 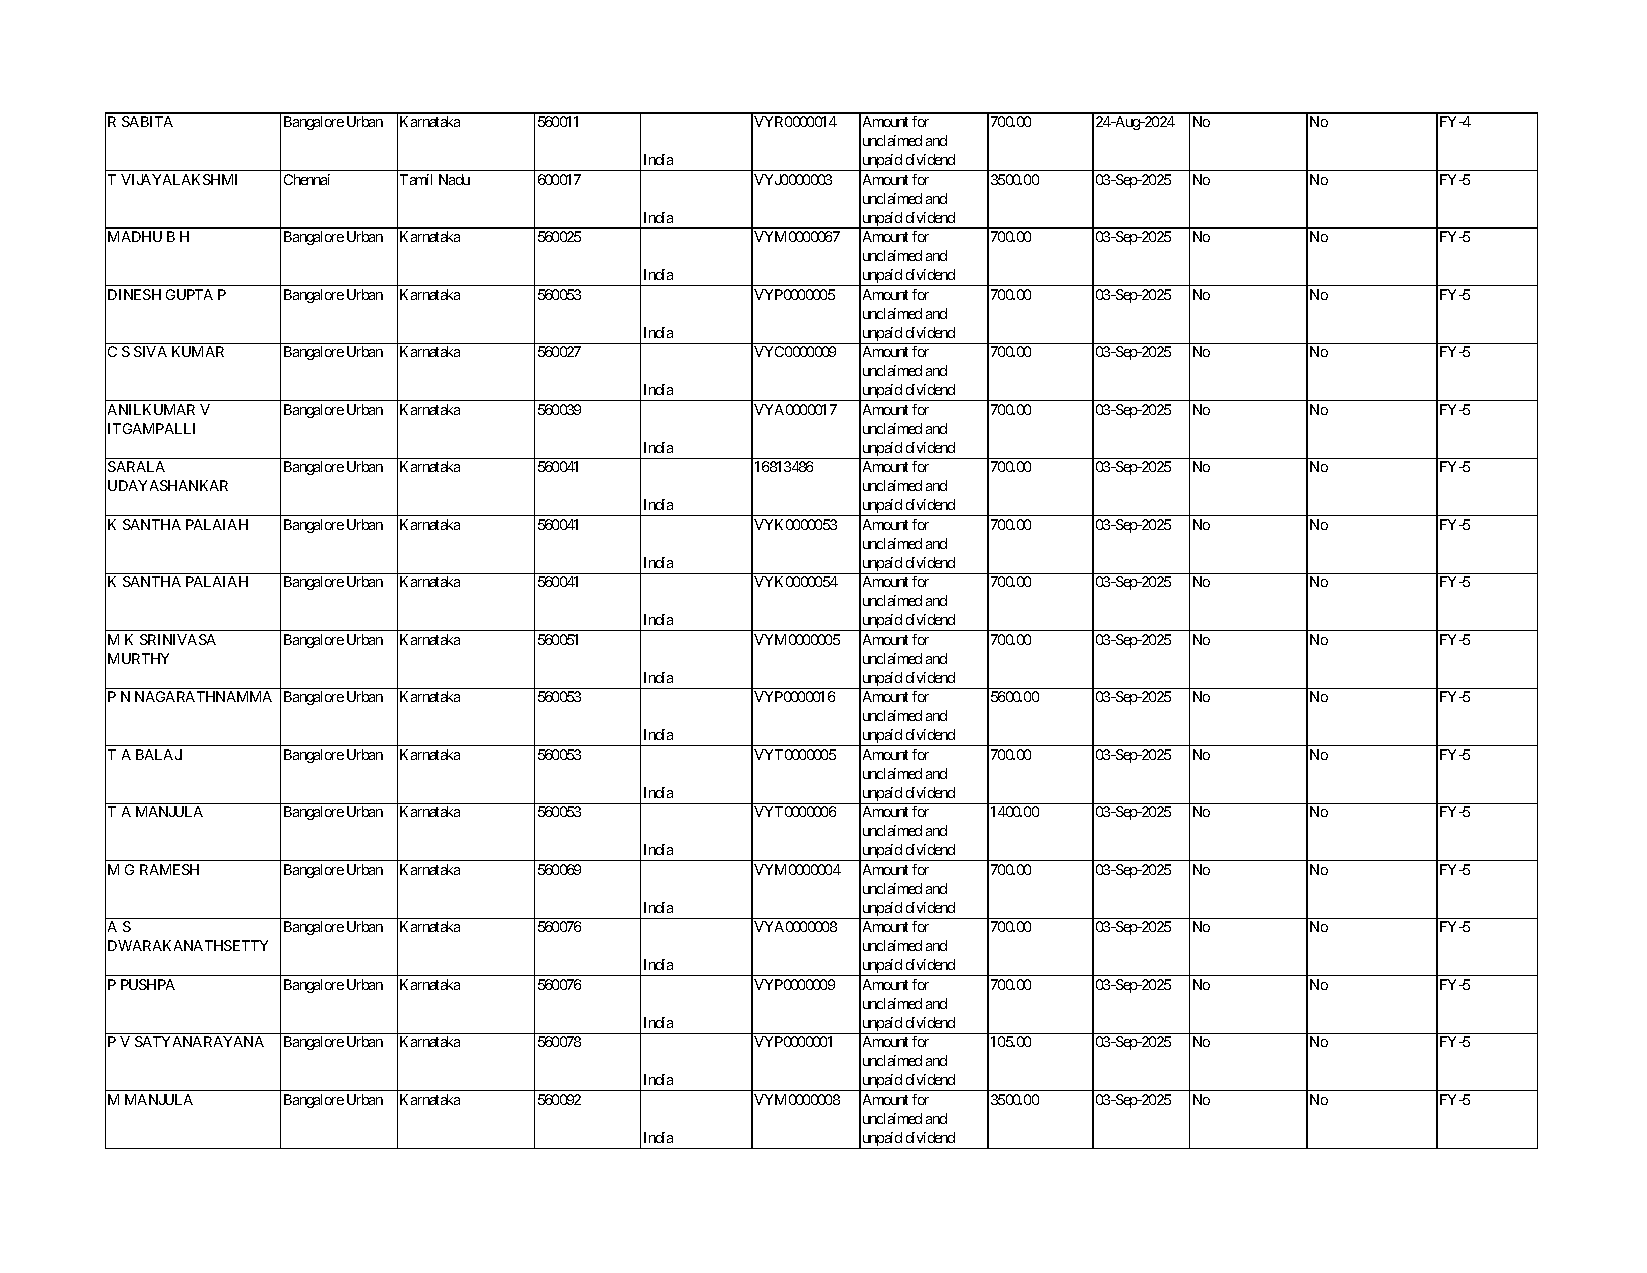 I want to click on Chennai, so click(x=307, y=179).
